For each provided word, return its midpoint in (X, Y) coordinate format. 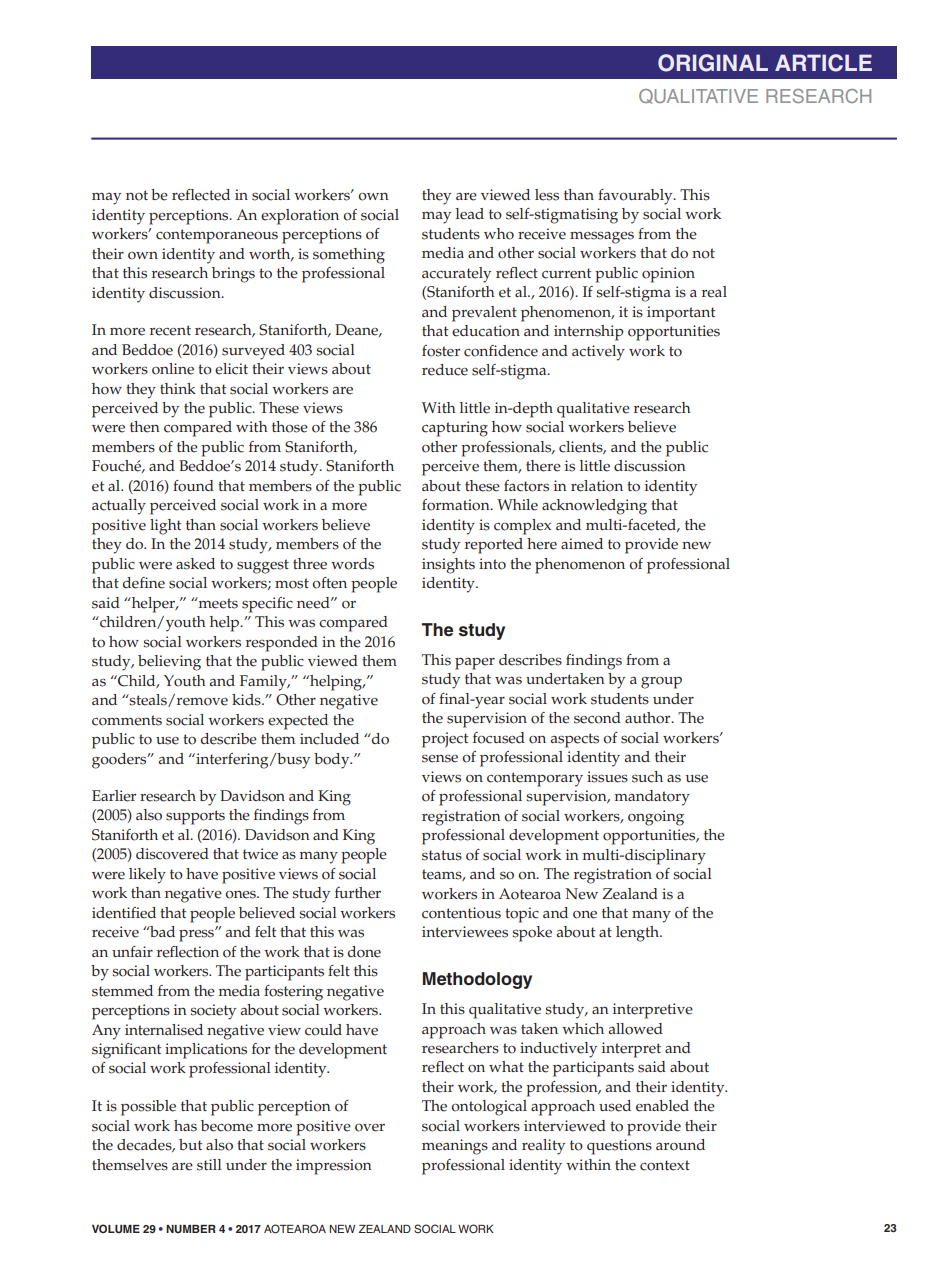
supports (195, 817)
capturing (455, 429)
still (209, 1165)
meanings (455, 1147)
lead (470, 214)
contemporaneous (217, 236)
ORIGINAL (713, 63)
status (442, 855)
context (665, 1165)
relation (597, 486)
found (193, 486)
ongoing (656, 818)
